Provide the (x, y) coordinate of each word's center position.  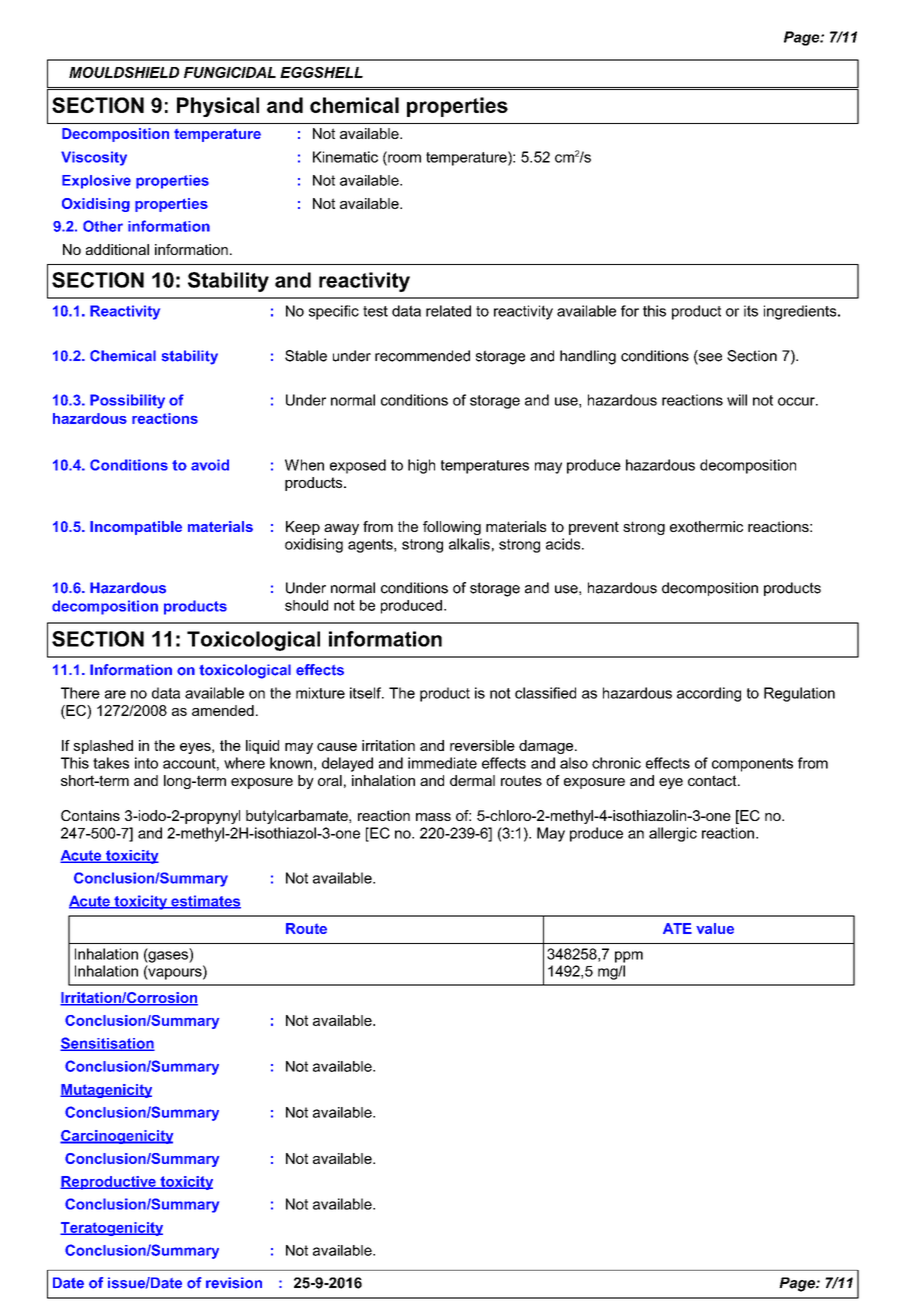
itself (366, 693)
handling (588, 357)
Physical (218, 107)
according (709, 694)
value (715, 928)
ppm (629, 957)
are (115, 694)
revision (234, 1283)
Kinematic (345, 157)
